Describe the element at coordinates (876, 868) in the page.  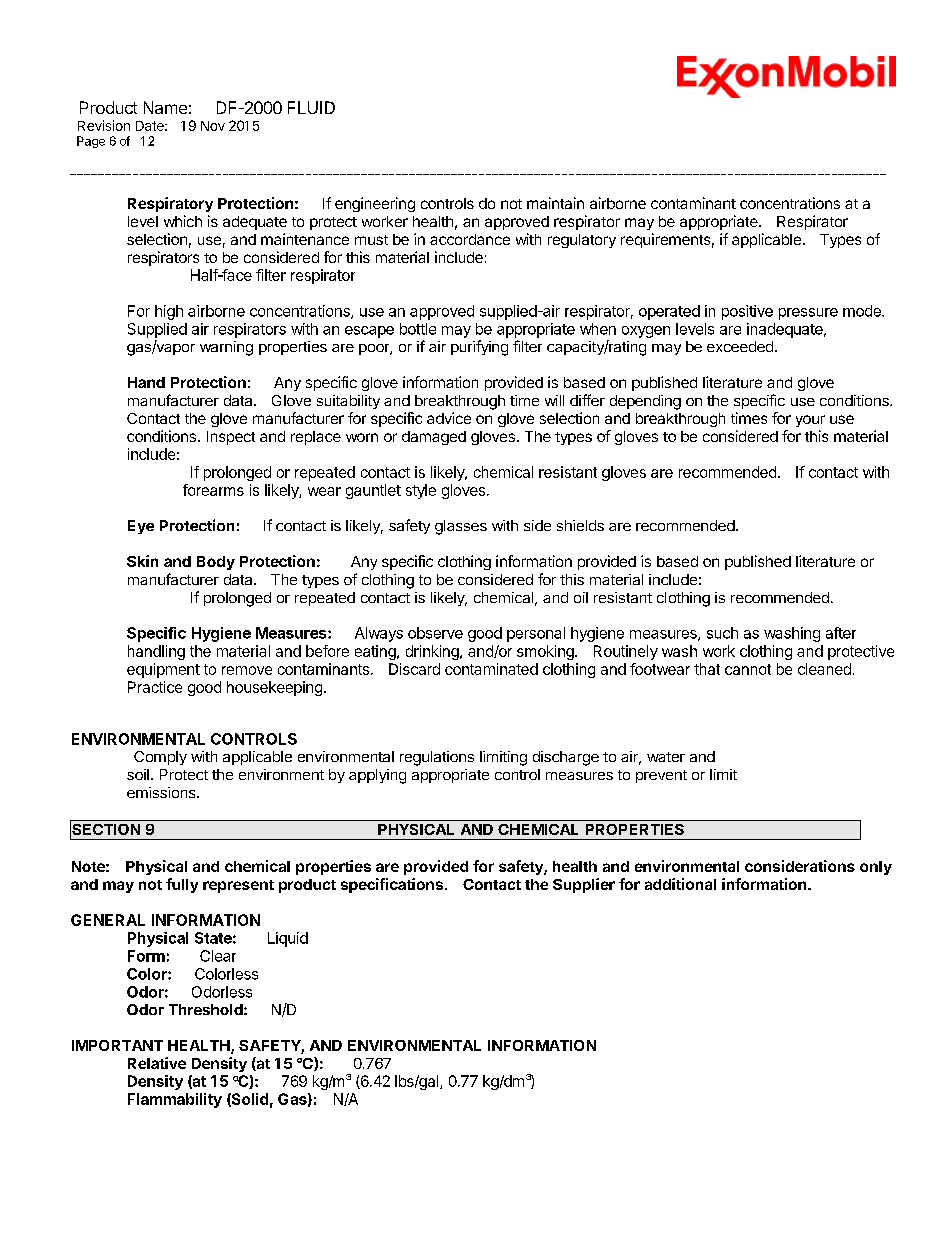
I see `only` at that location.
